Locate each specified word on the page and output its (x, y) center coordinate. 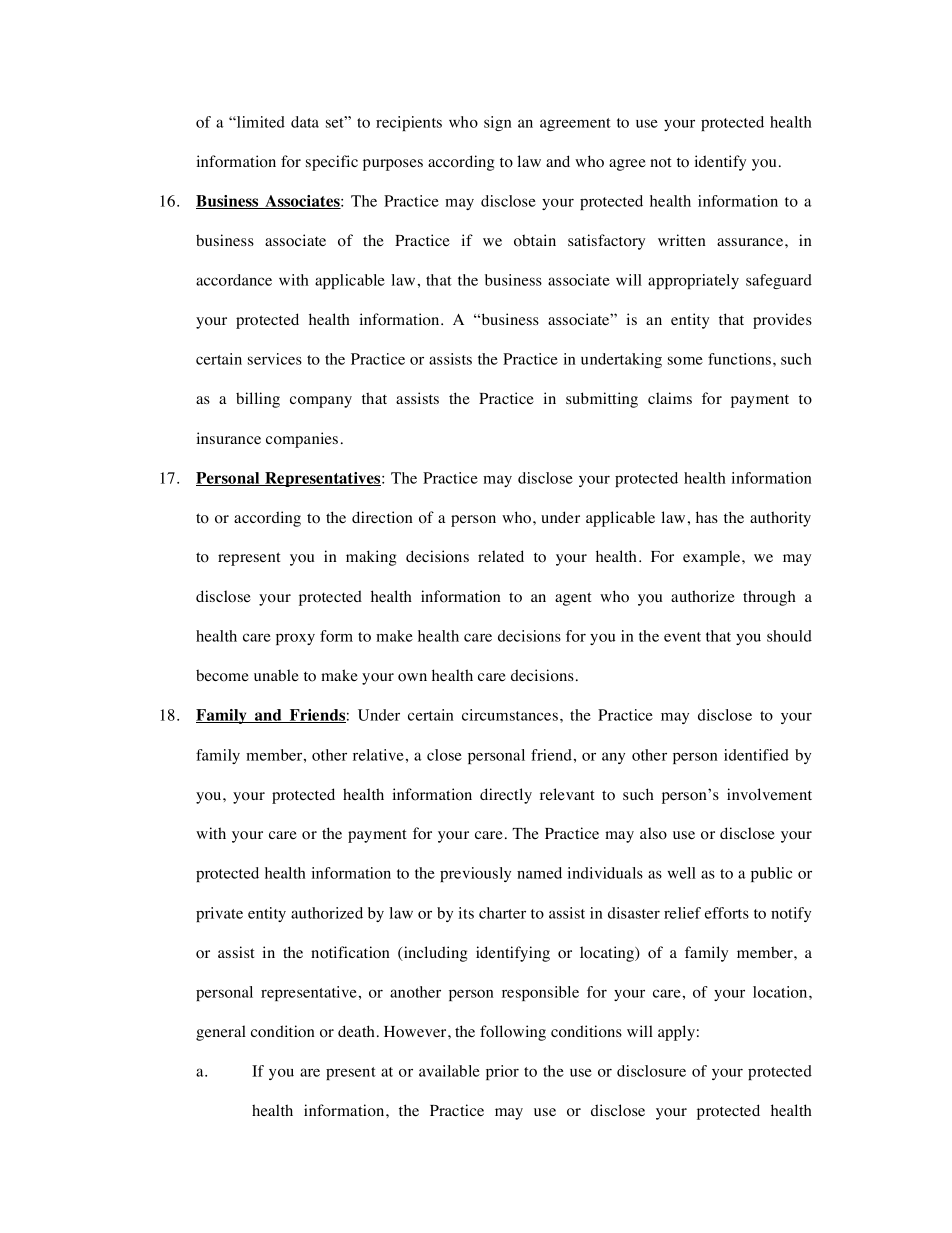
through (769, 598)
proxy (295, 639)
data (305, 122)
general (221, 1033)
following (513, 1033)
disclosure (651, 1071)
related (501, 556)
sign (498, 123)
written (682, 240)
